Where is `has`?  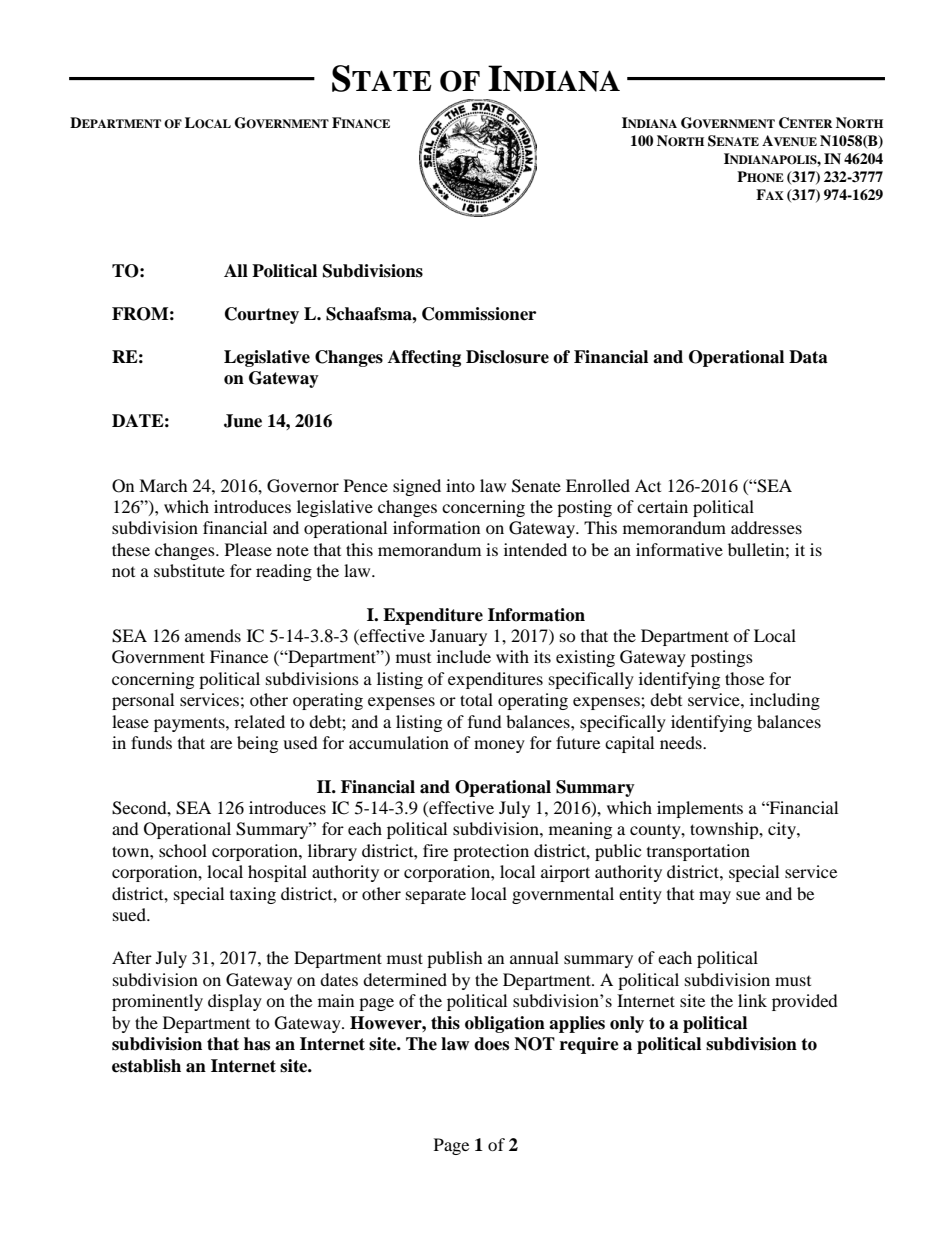
has is located at coordinates (257, 1044).
